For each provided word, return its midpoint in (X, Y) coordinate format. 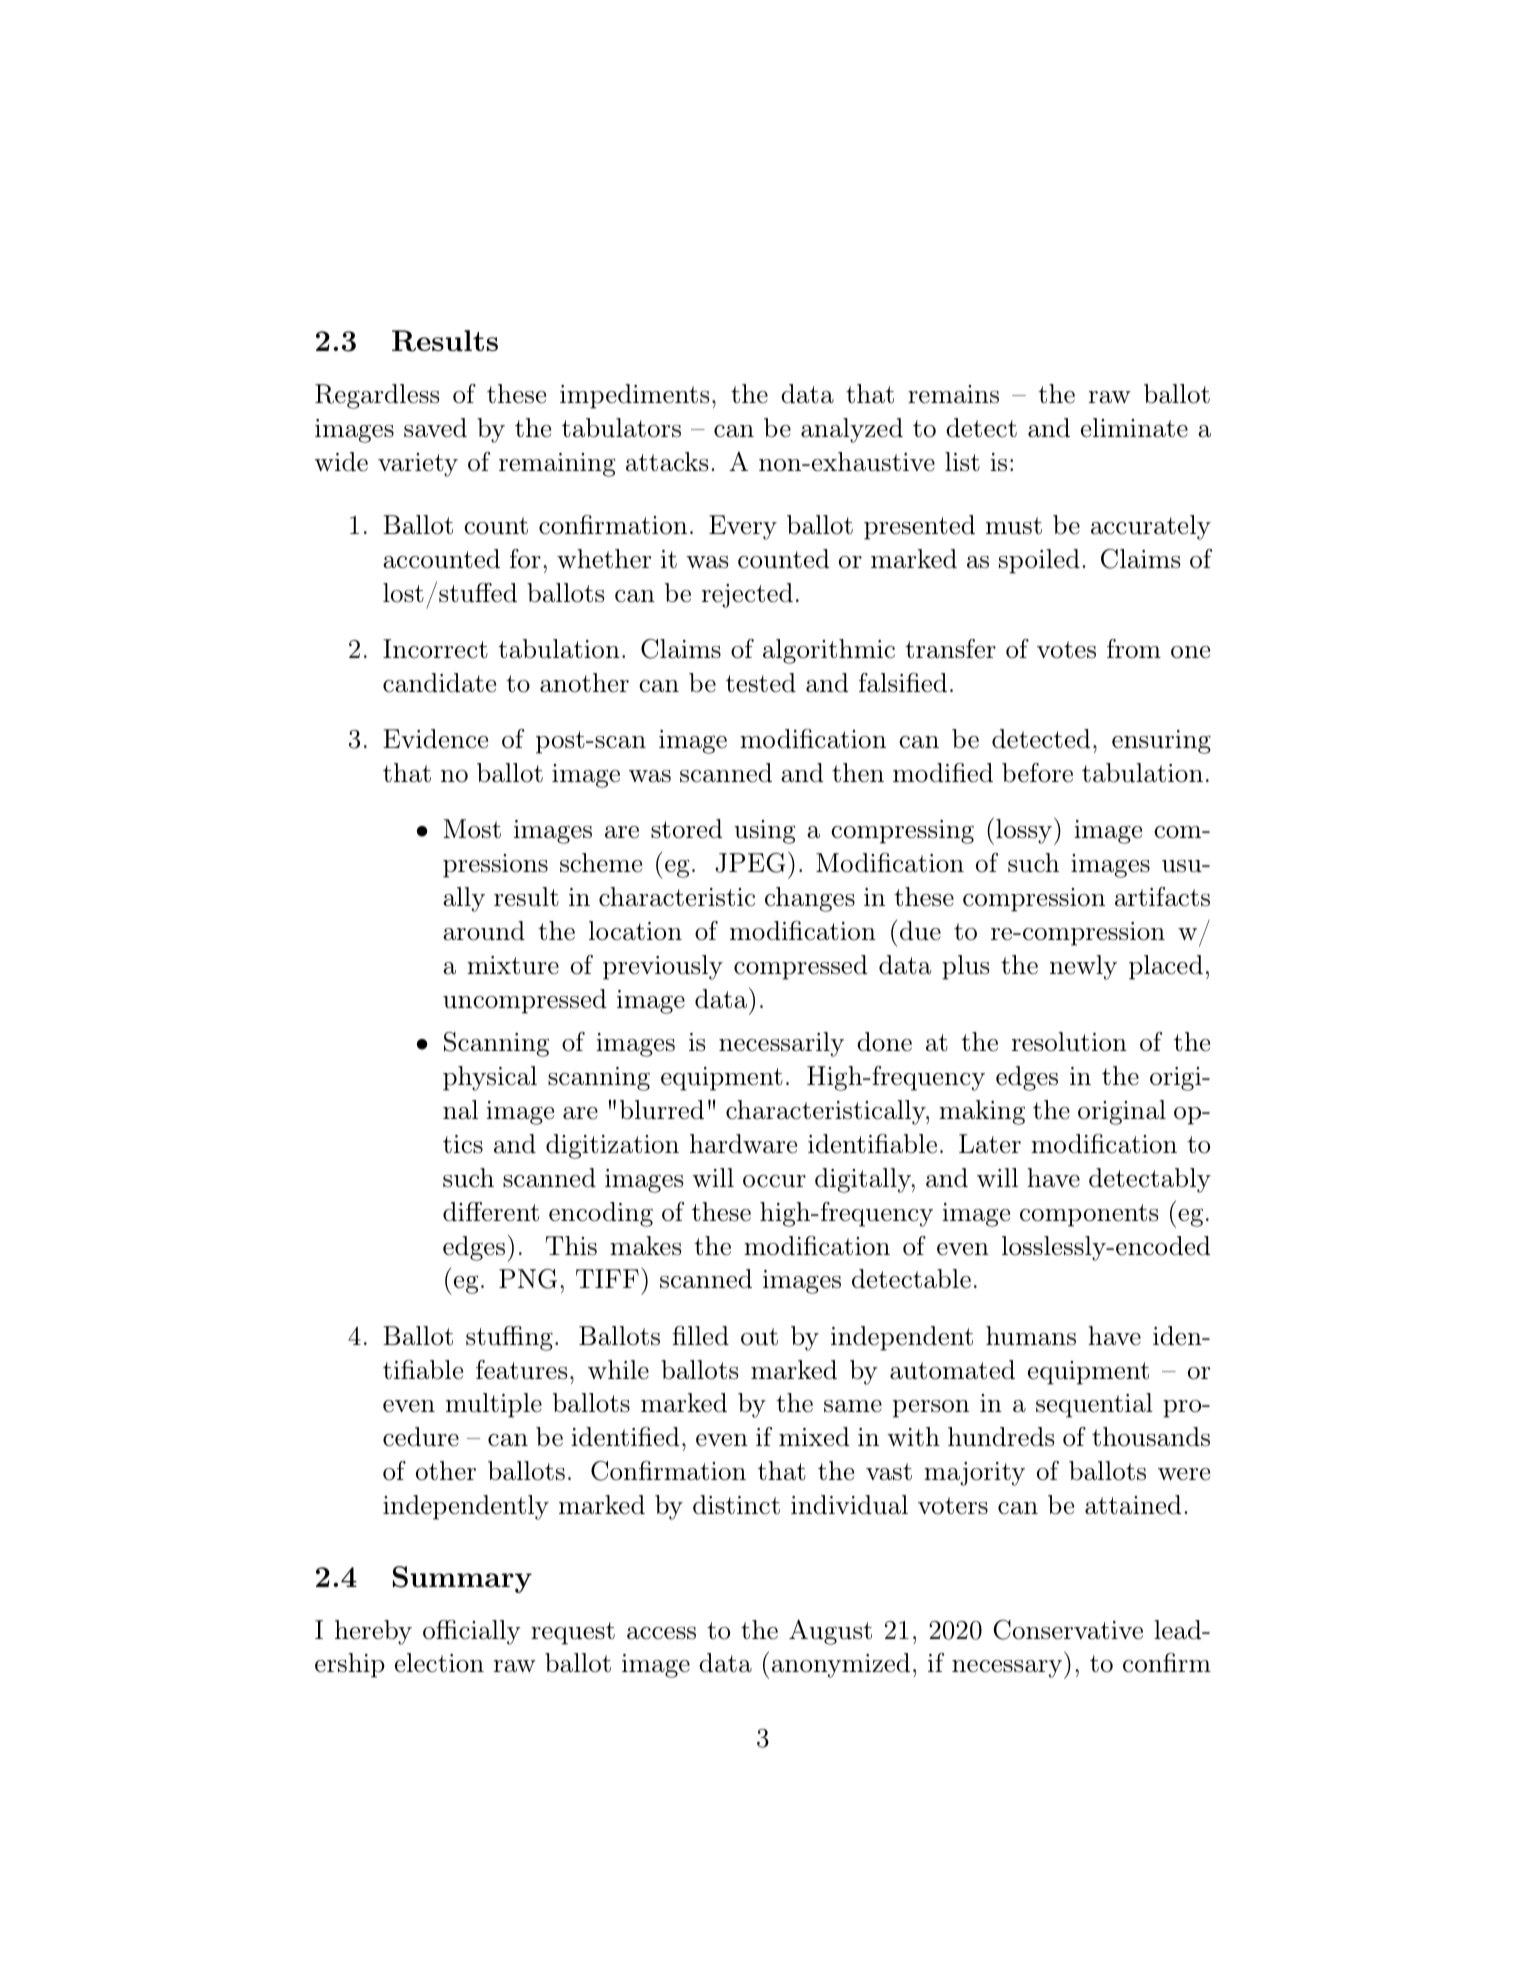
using (764, 832)
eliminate (1134, 428)
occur (774, 1181)
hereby (373, 1632)
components (1089, 1215)
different (491, 1212)
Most (472, 829)
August (830, 1632)
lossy (1024, 831)
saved (435, 428)
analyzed (852, 430)
